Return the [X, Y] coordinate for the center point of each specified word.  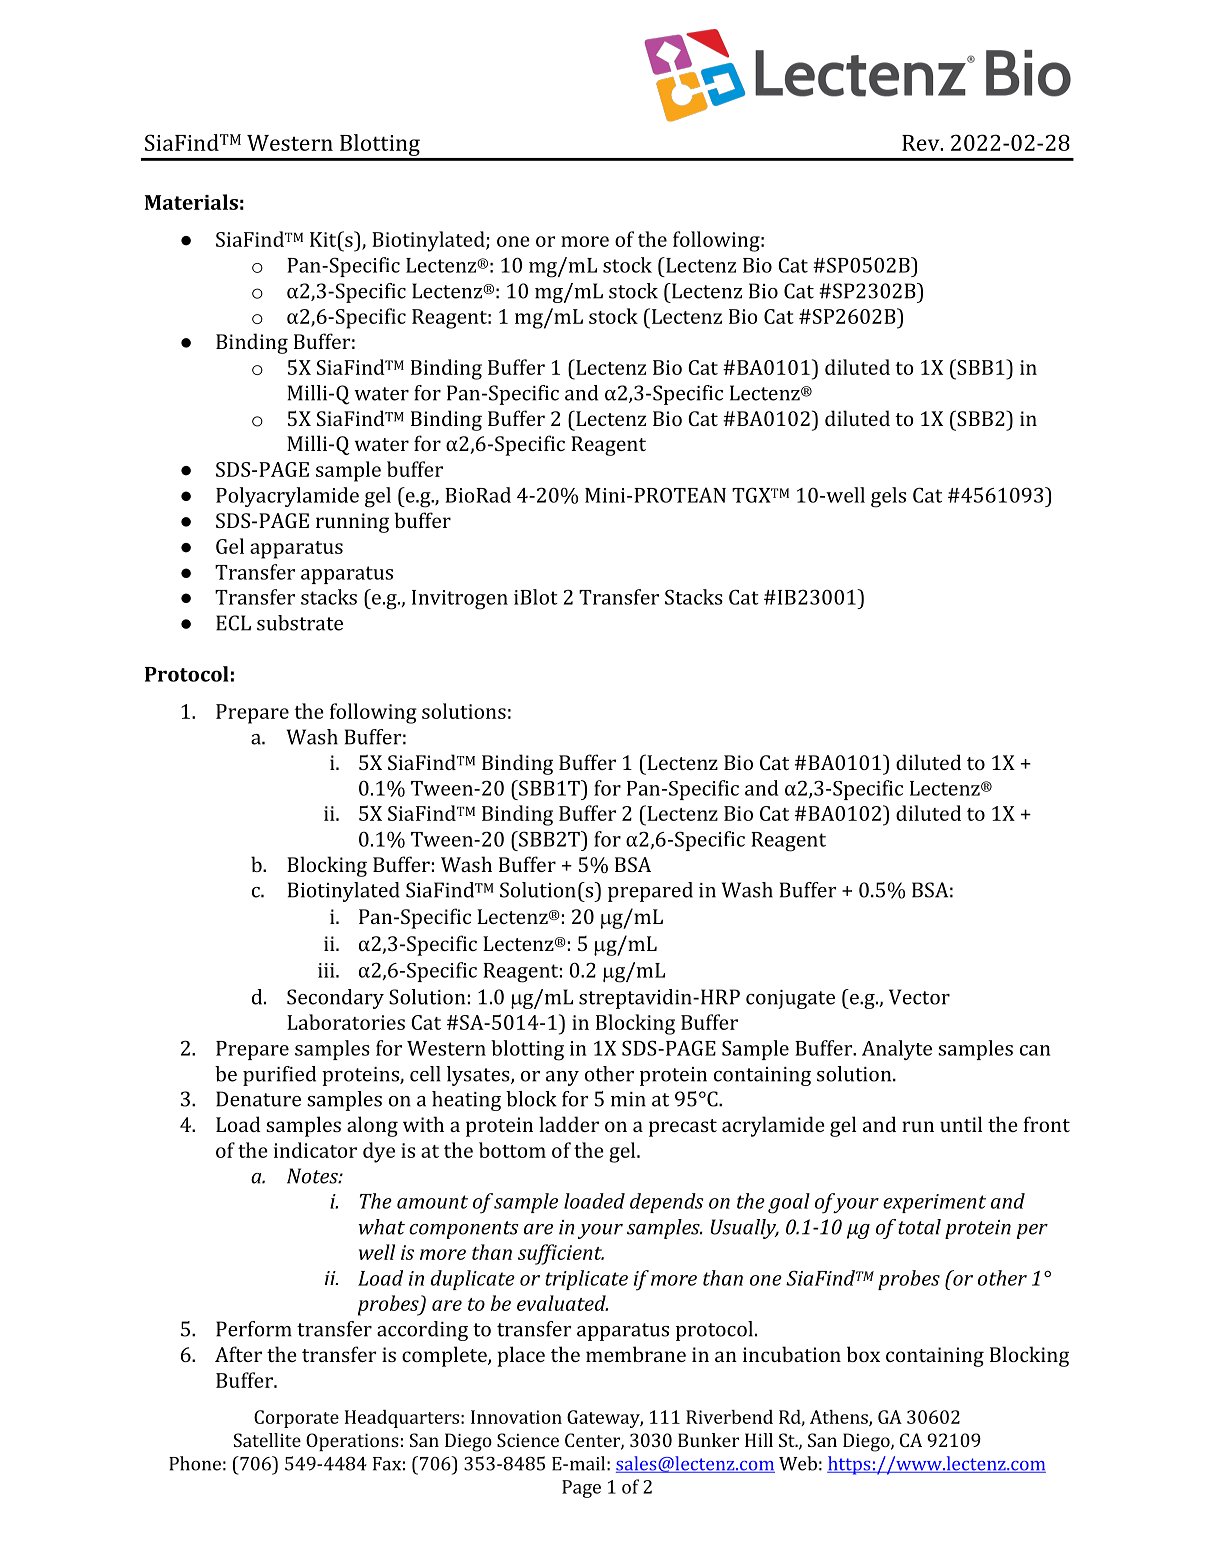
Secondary [335, 999]
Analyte [897, 1050]
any [562, 1078]
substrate [300, 623]
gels [888, 497]
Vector [919, 997]
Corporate [296, 1419]
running [352, 523]
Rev [922, 143]
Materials [191, 202]
